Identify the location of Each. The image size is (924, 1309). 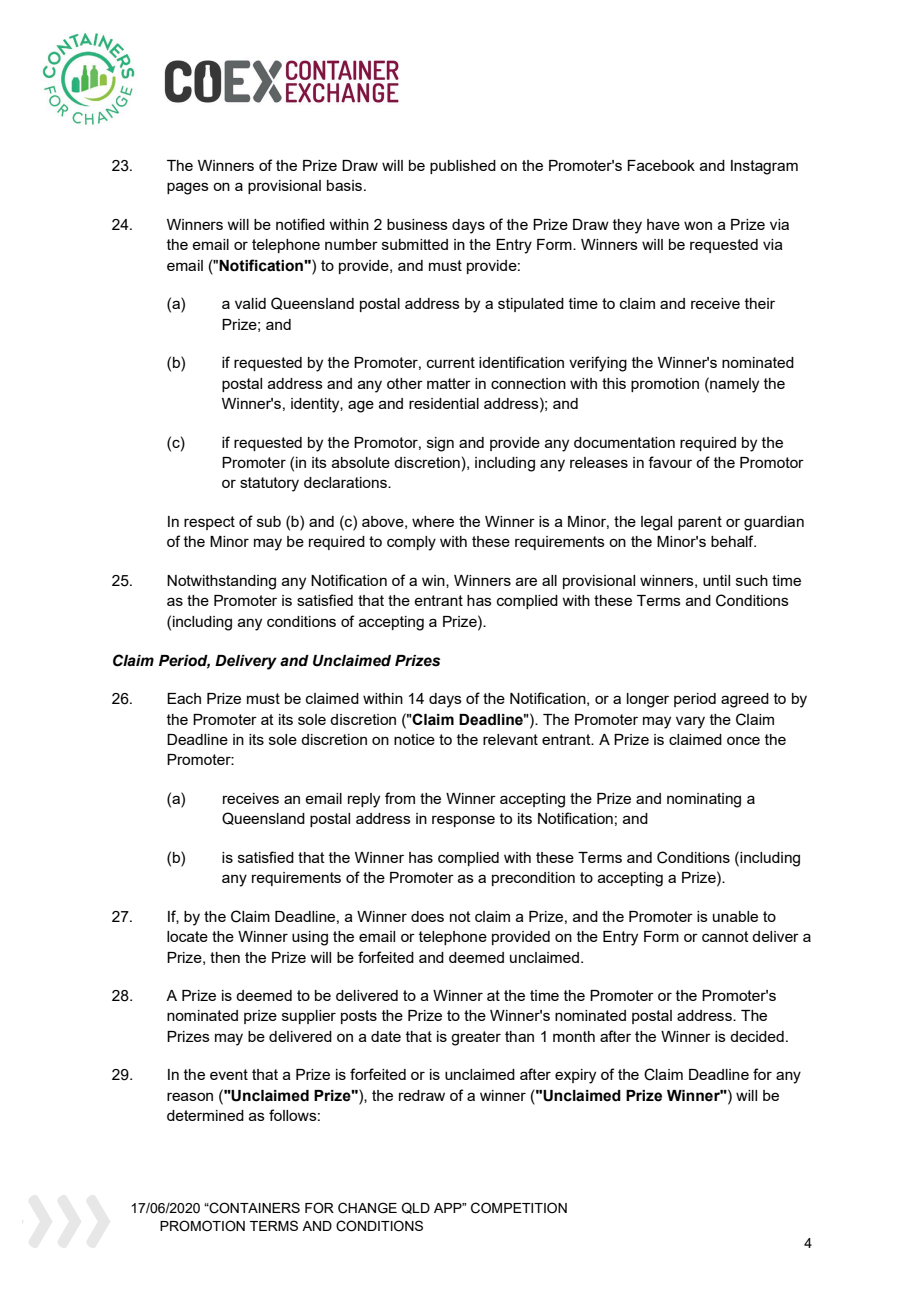
(184, 698).
